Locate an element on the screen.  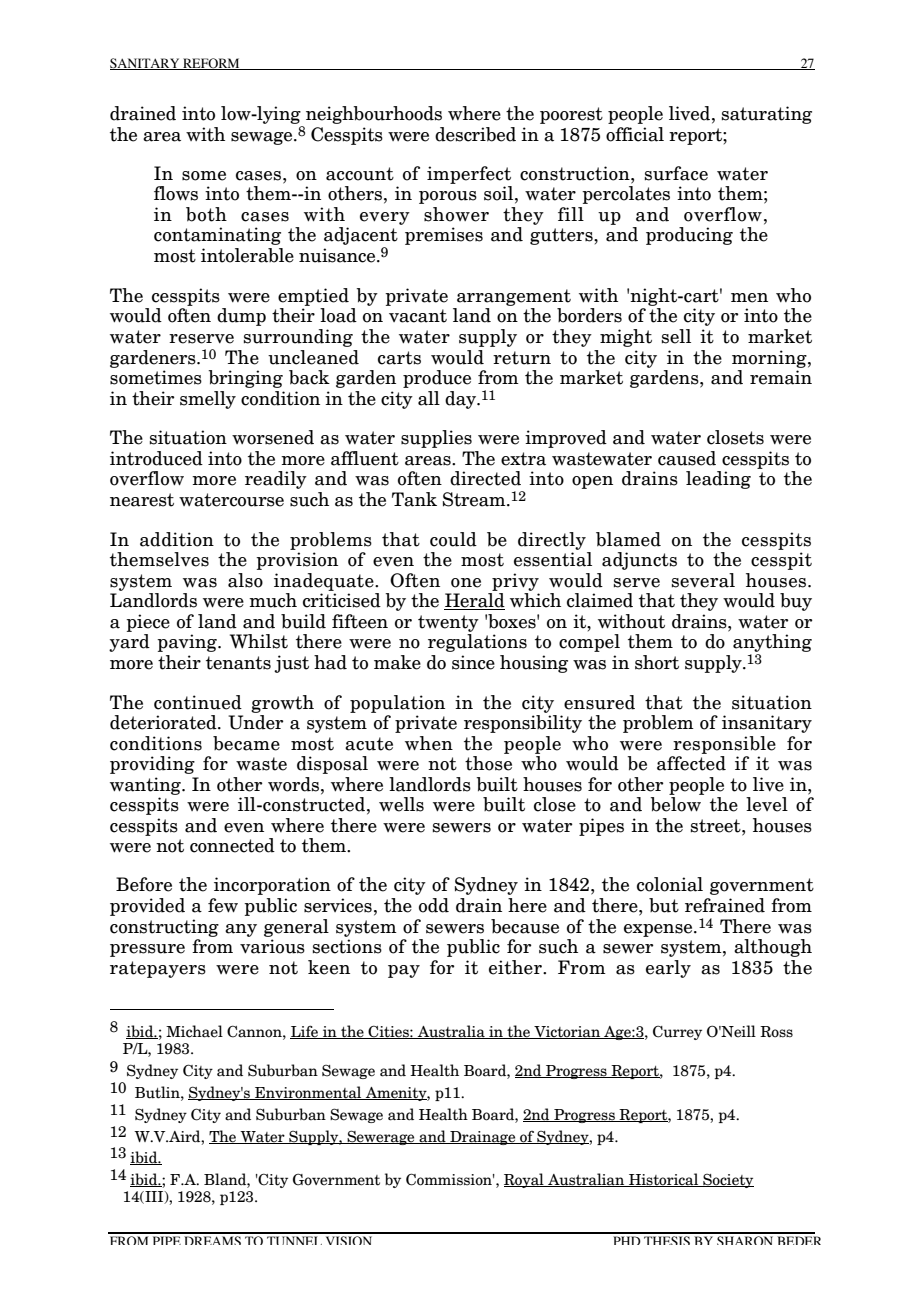
Society is located at coordinates (727, 1181).
